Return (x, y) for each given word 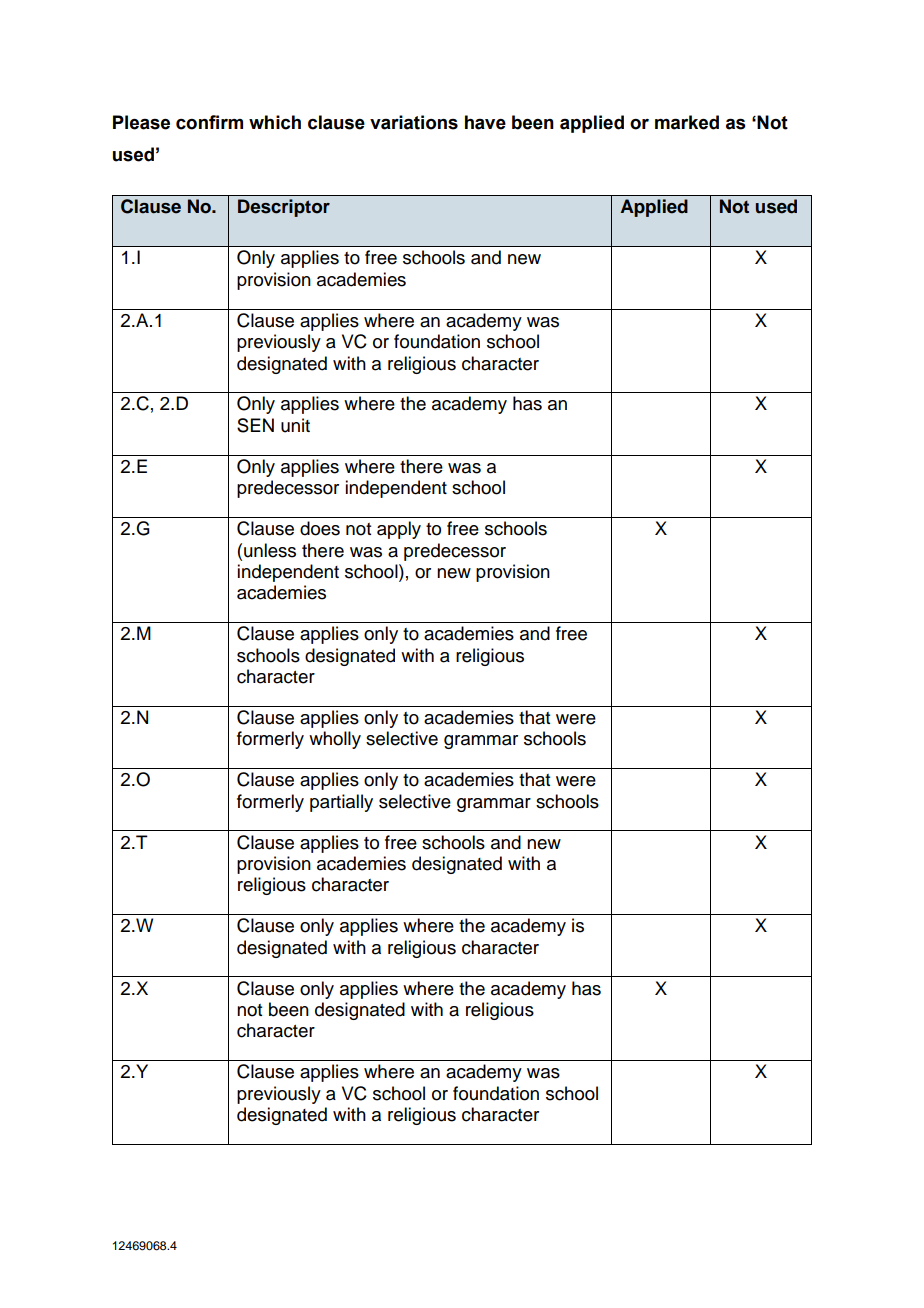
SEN (255, 425)
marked (687, 122)
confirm (209, 122)
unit (295, 425)
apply (399, 530)
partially (341, 803)
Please (141, 122)
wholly (335, 740)
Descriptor (284, 208)
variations (414, 122)
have (485, 122)
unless (270, 550)
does (320, 528)
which (275, 122)
